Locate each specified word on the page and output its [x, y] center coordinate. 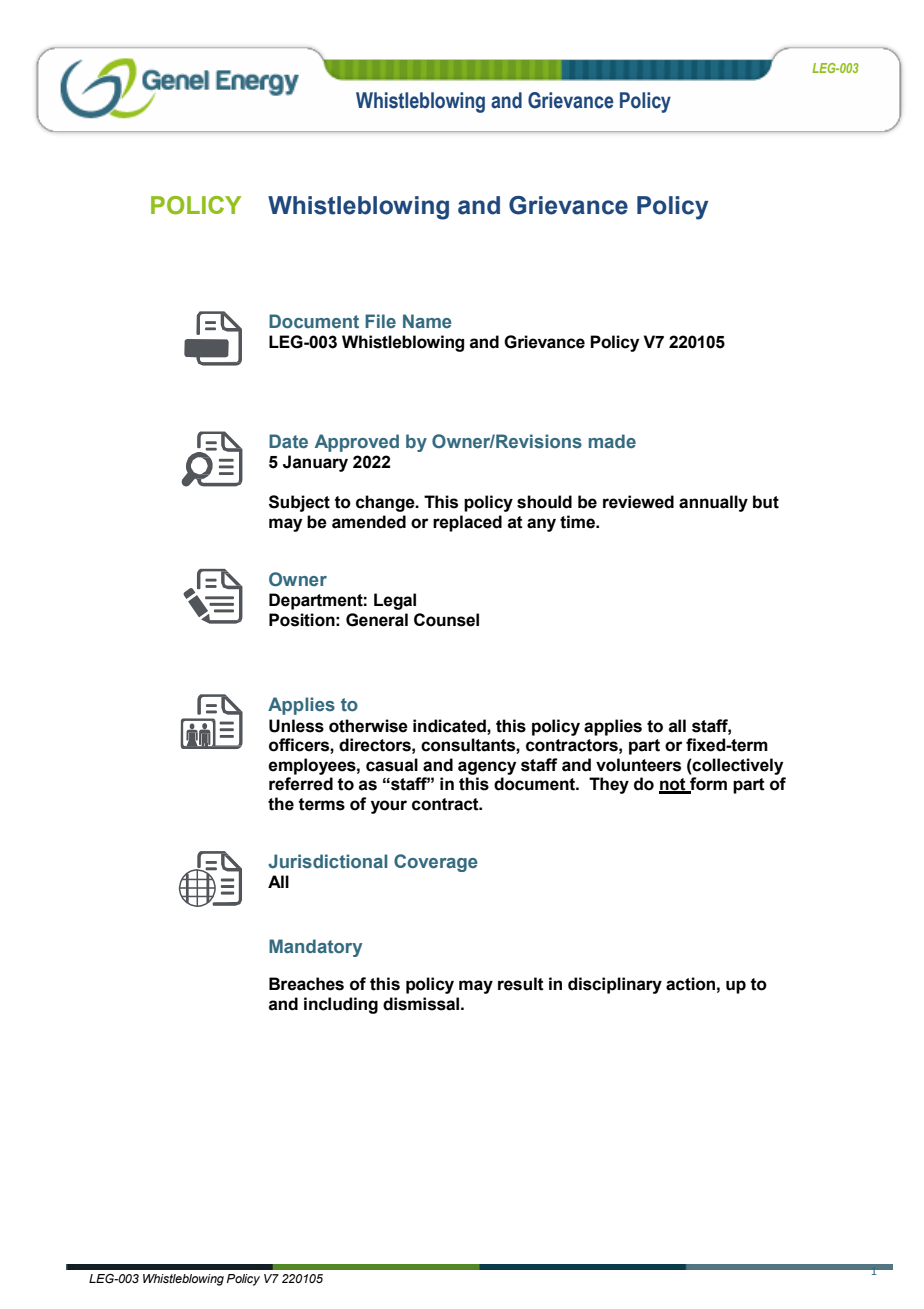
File [380, 321]
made [612, 441]
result [521, 984]
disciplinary [615, 985]
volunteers [638, 765]
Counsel [446, 620]
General [377, 620]
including [341, 1005]
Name [427, 321]
